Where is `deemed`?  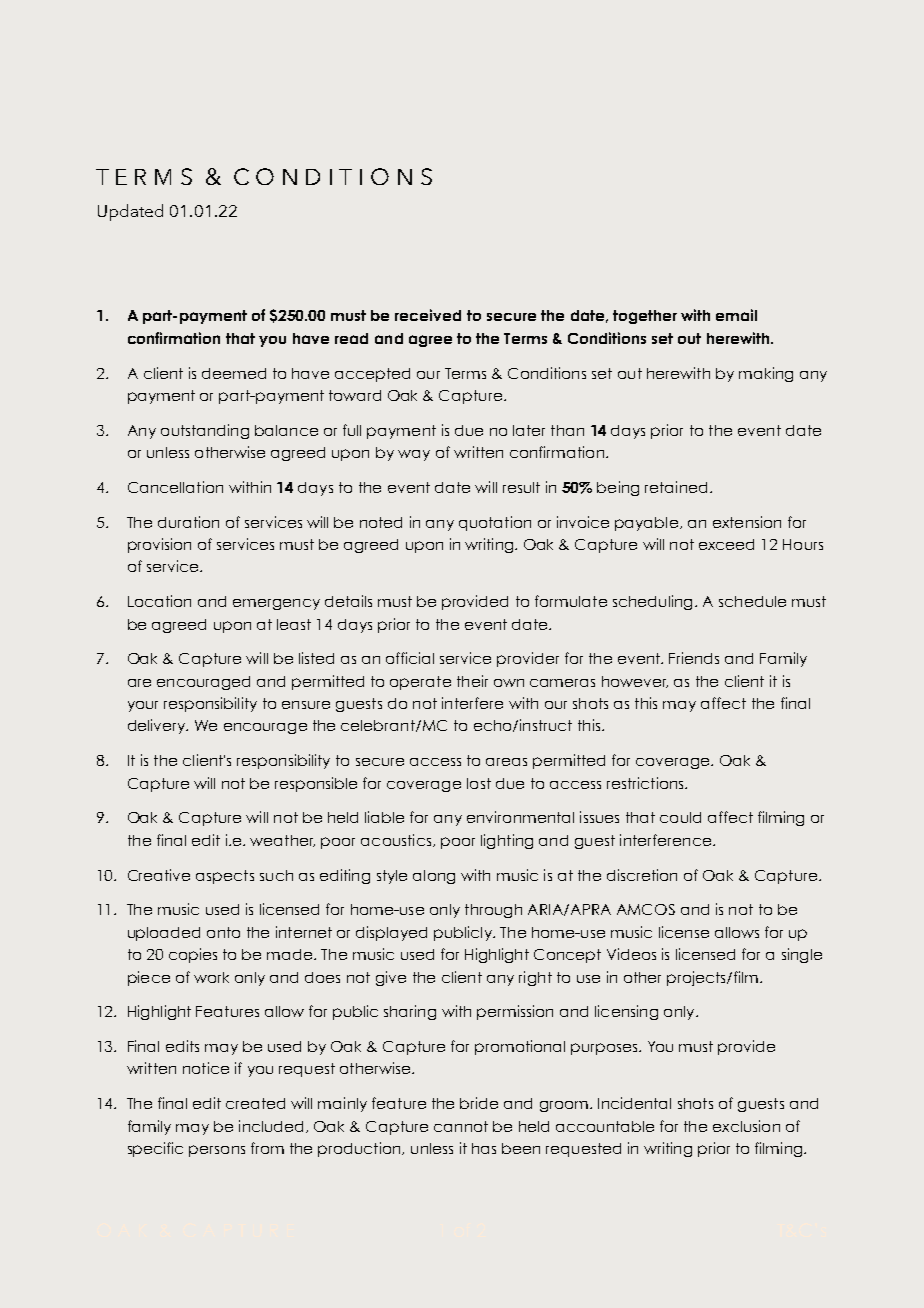
deemed is located at coordinates (234, 373).
